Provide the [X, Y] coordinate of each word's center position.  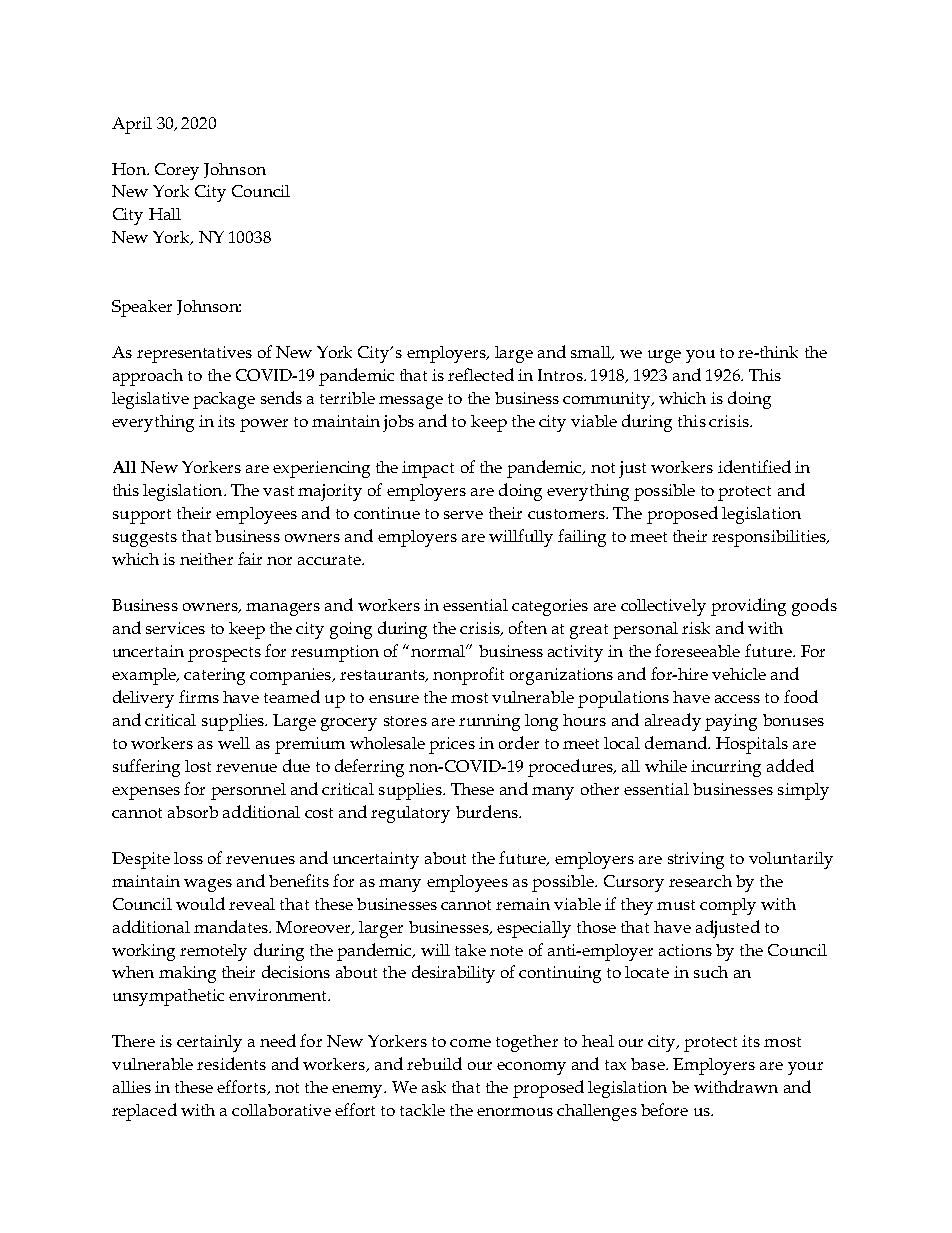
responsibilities [770, 538]
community [608, 400]
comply [728, 906]
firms [199, 696]
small [592, 353]
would [200, 903]
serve [463, 515]
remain [523, 904]
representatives [194, 354]
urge [664, 356]
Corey [177, 171]
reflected [481, 374]
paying [731, 722]
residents [231, 1063]
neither [206, 559]
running [489, 722]
